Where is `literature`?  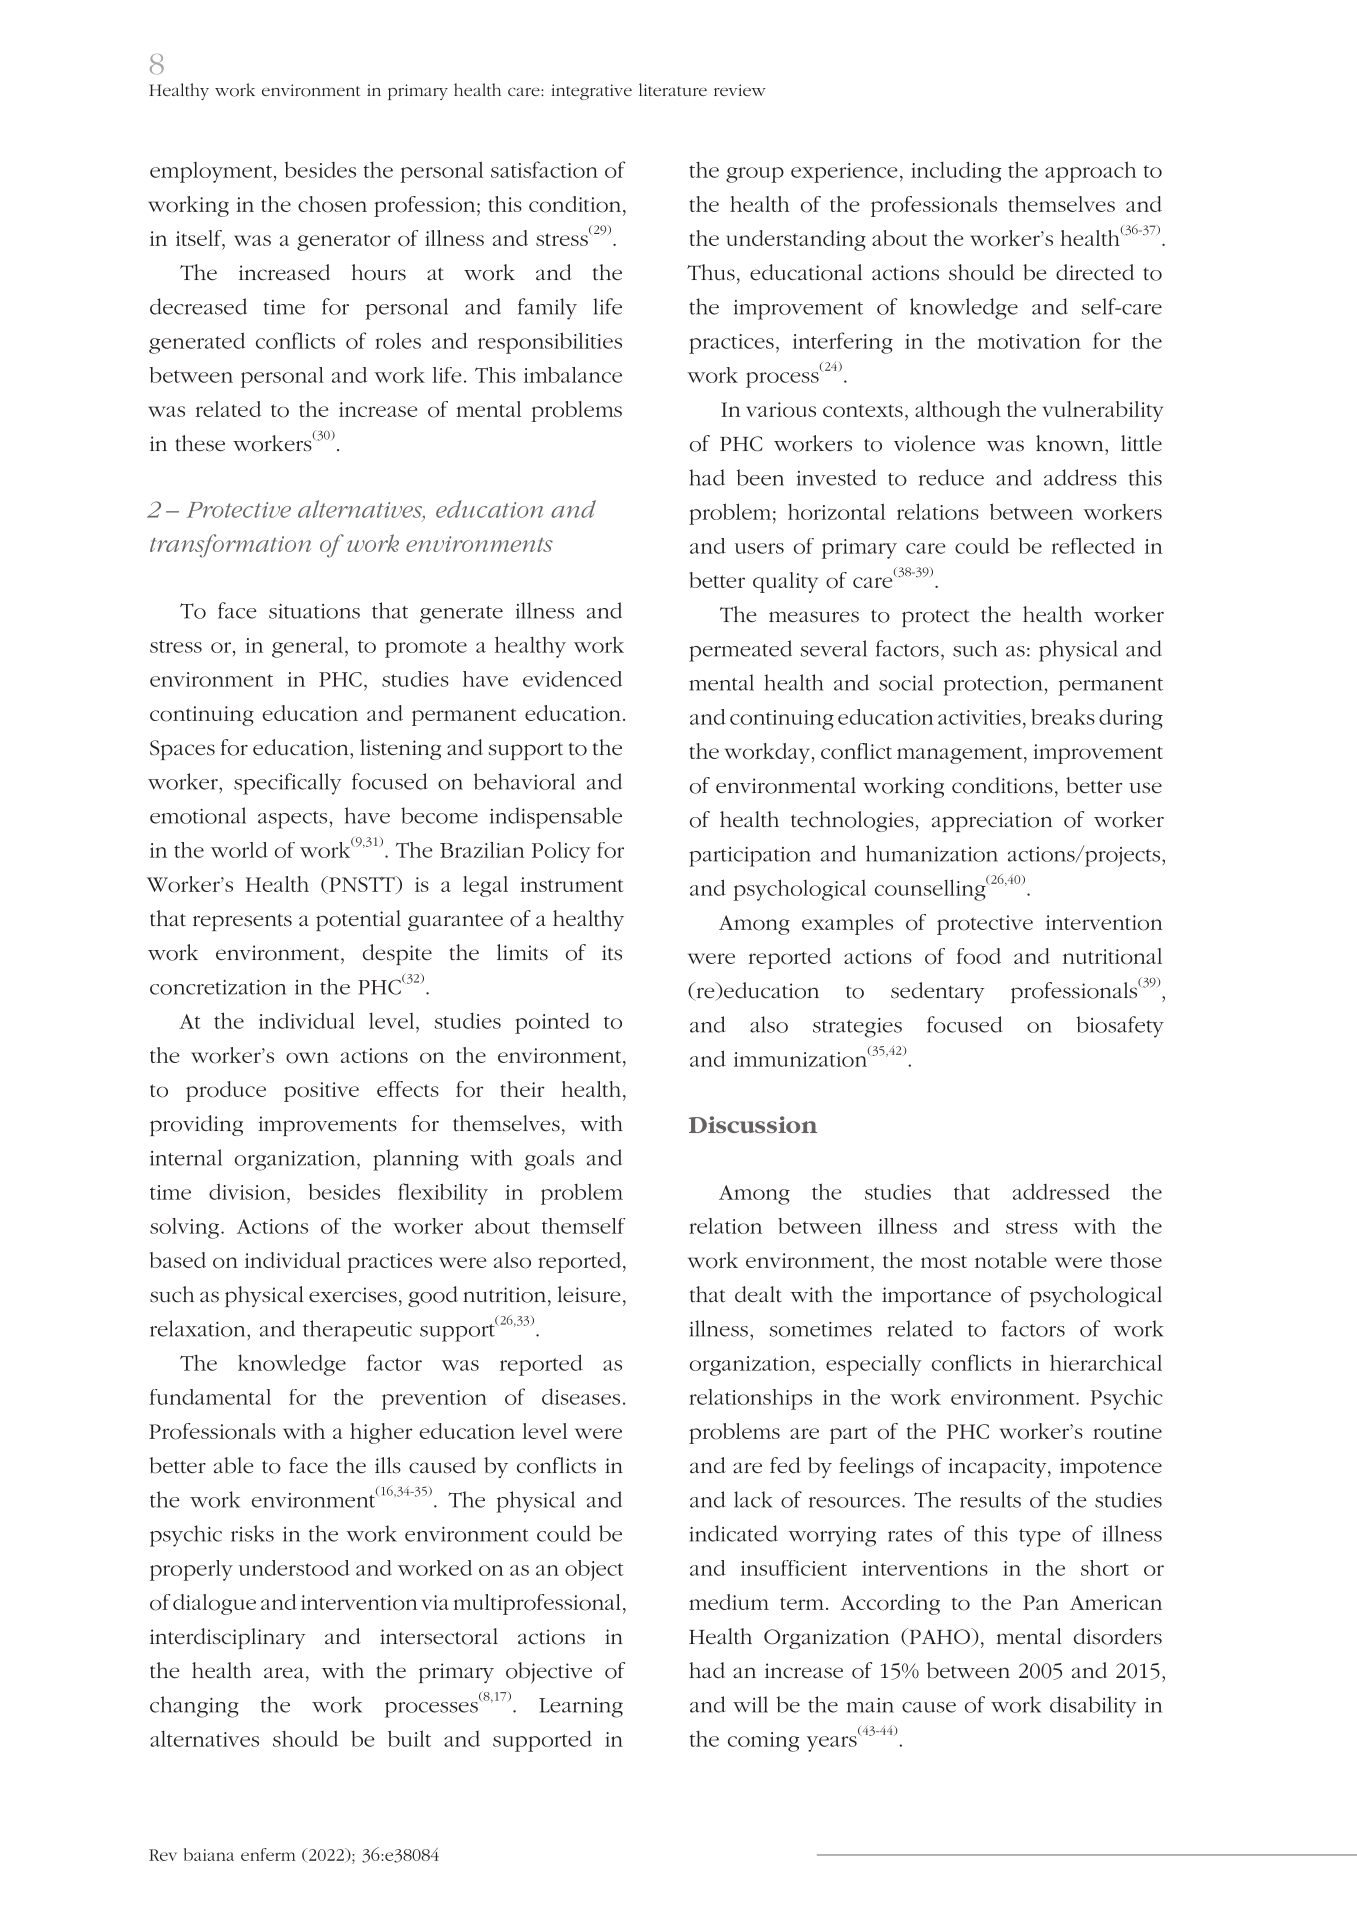 literature is located at coordinates (673, 89).
